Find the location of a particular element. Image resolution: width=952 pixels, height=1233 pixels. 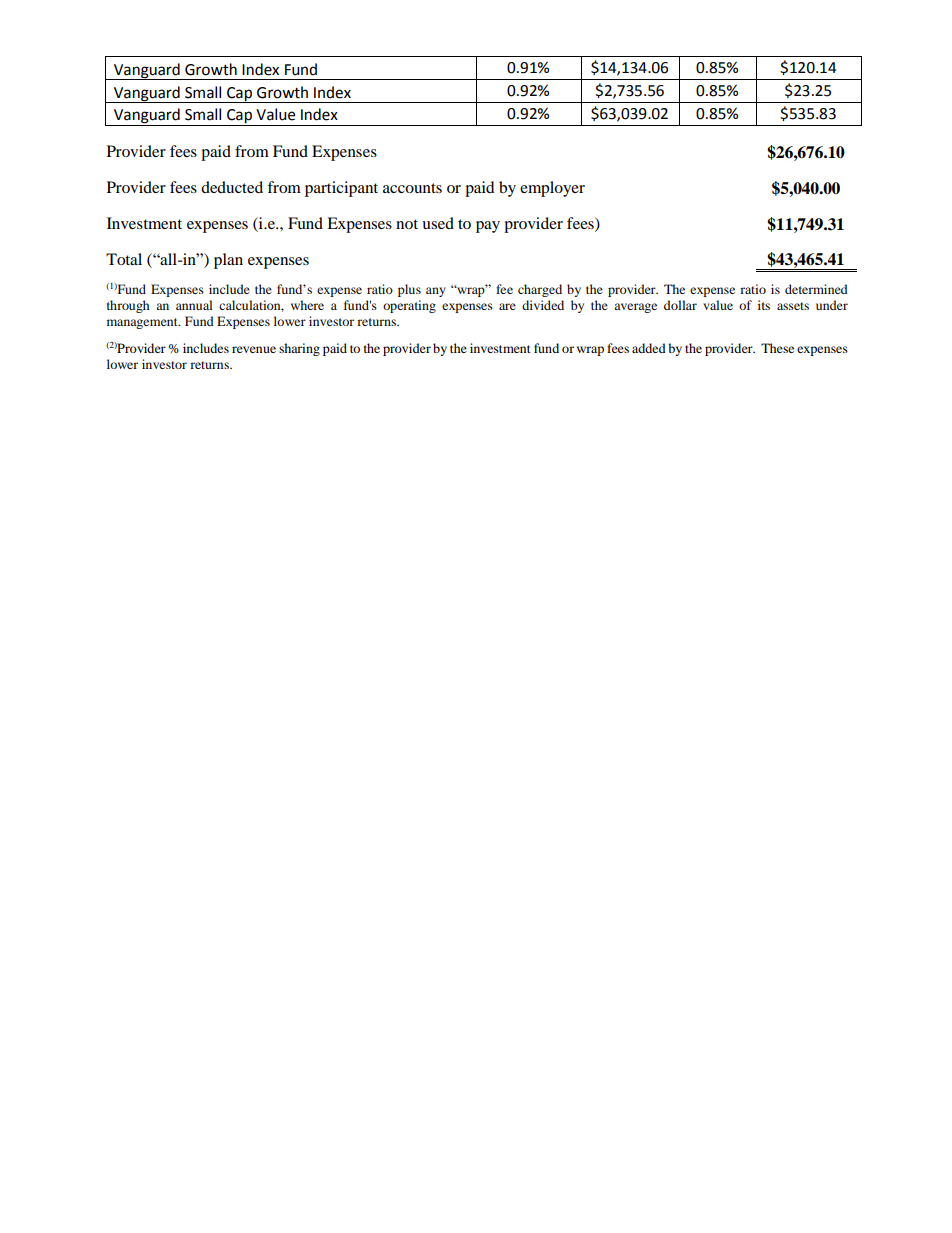

revenue is located at coordinates (254, 349).
